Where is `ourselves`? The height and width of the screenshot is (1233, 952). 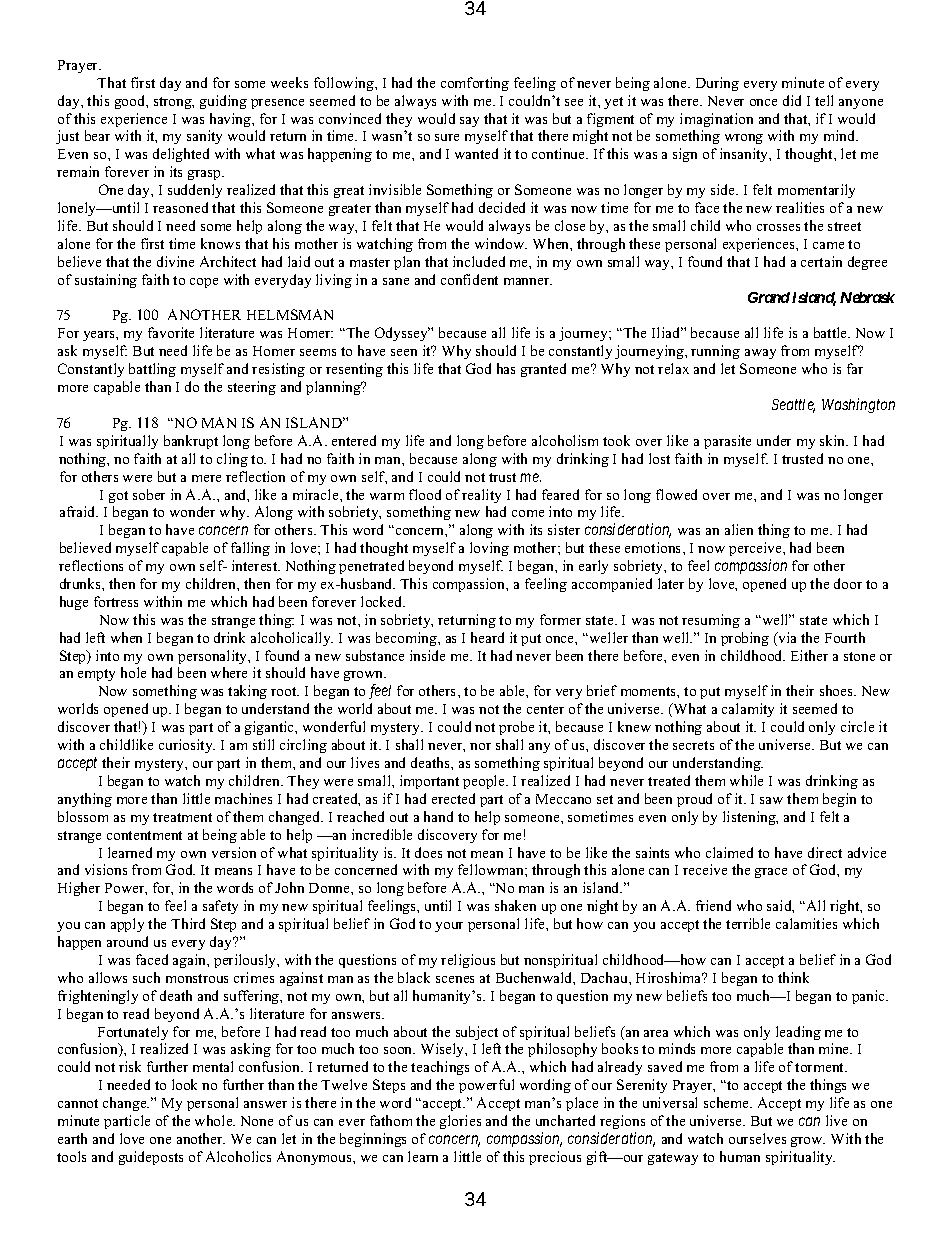 ourselves is located at coordinates (757, 1138).
